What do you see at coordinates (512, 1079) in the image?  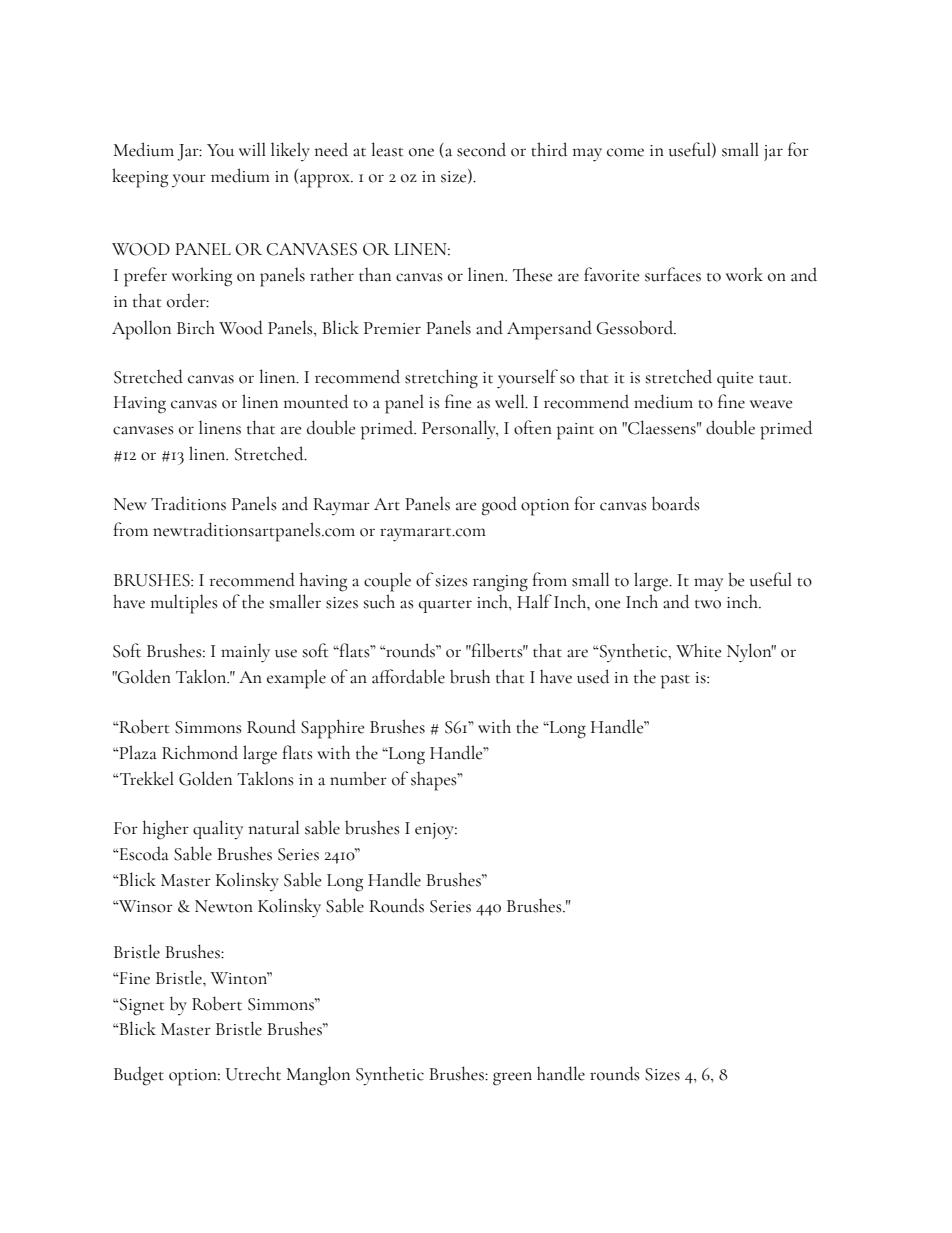 I see `green` at bounding box center [512, 1079].
